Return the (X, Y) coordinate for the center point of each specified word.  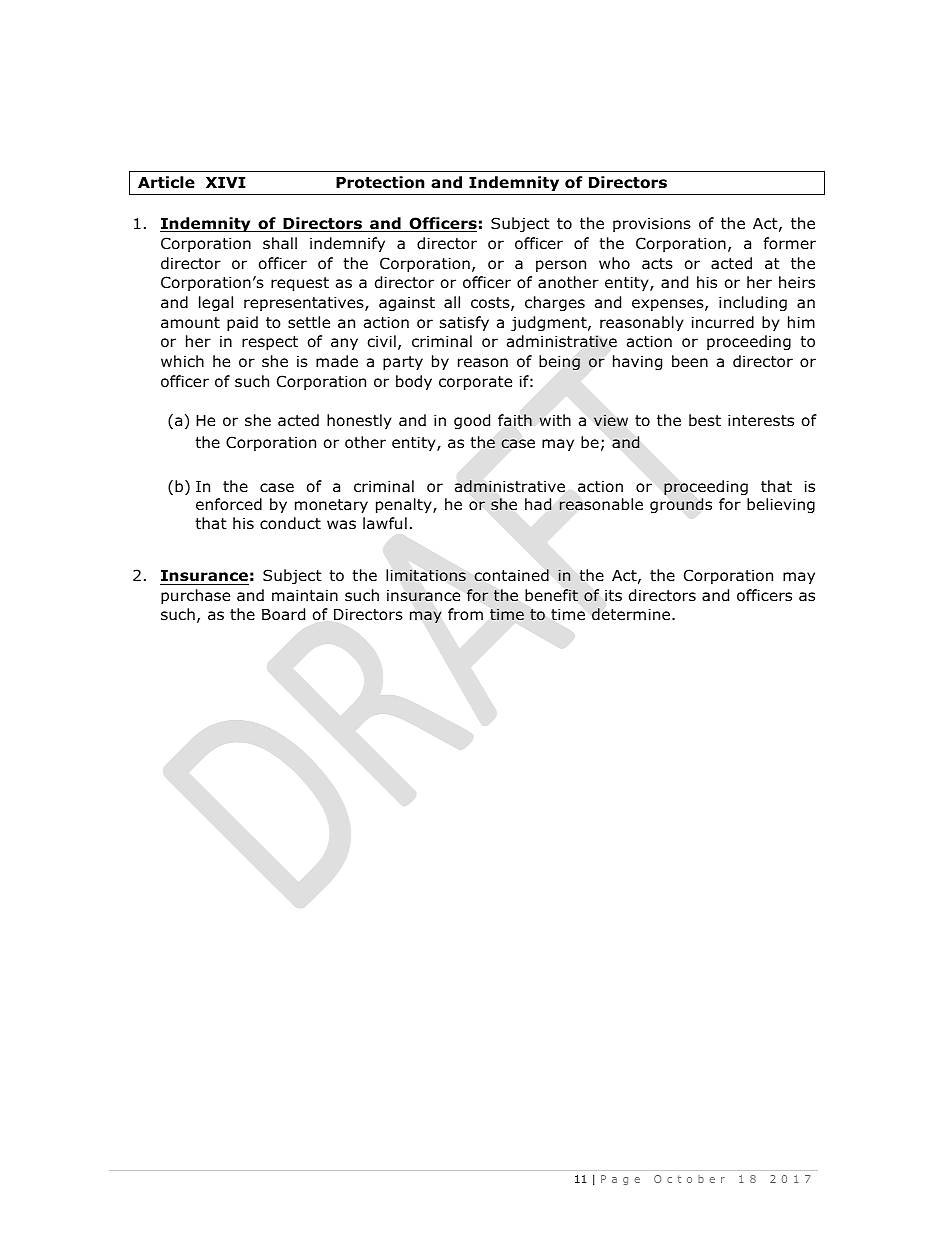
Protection (380, 182)
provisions (652, 224)
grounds (681, 505)
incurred (723, 322)
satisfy (464, 323)
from (465, 614)
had (538, 504)
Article (166, 182)
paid (242, 323)
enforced (229, 504)
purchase (195, 596)
